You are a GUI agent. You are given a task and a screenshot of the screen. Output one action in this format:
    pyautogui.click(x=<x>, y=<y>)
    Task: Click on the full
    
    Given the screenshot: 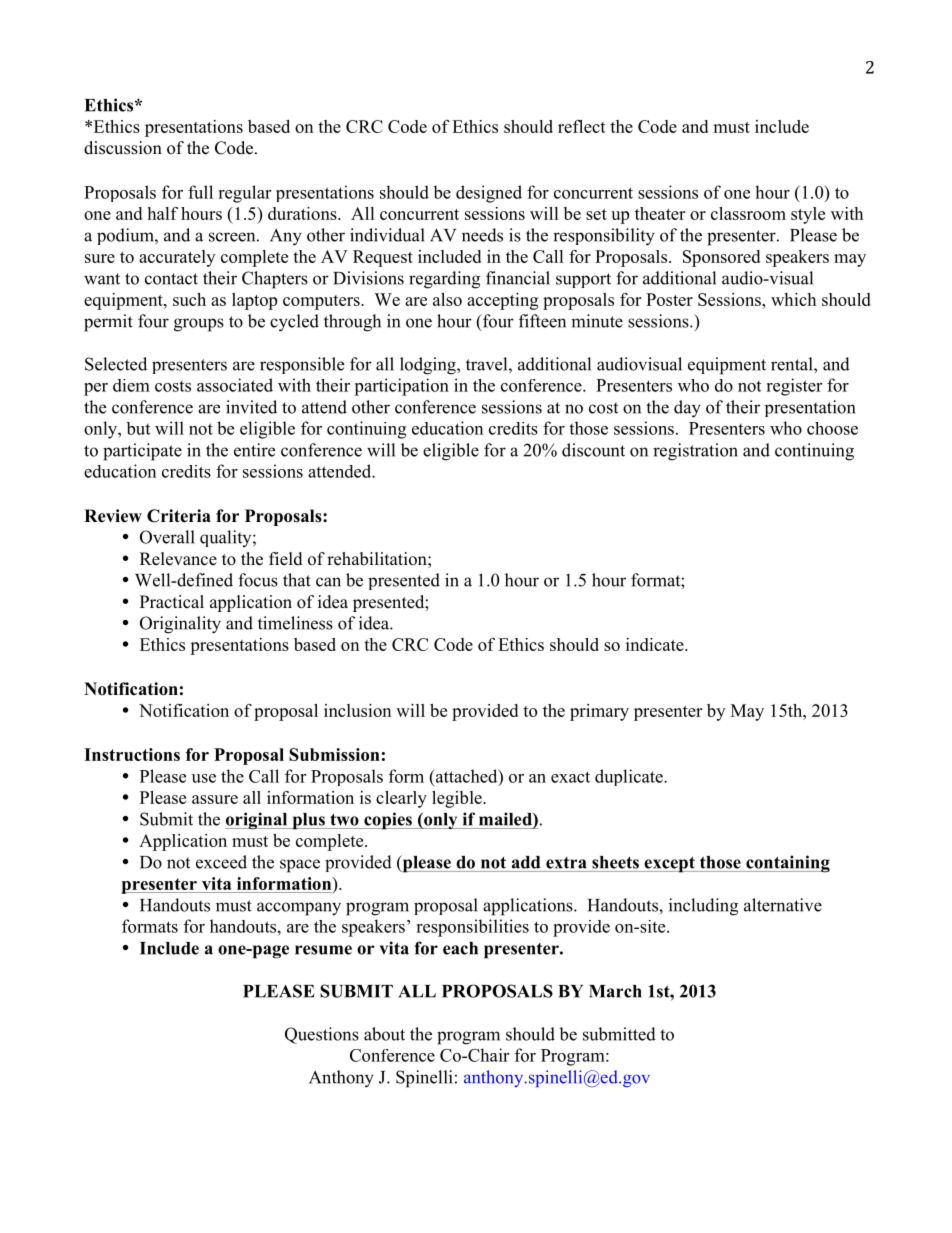 What is the action you would take?
    pyautogui.click(x=200, y=192)
